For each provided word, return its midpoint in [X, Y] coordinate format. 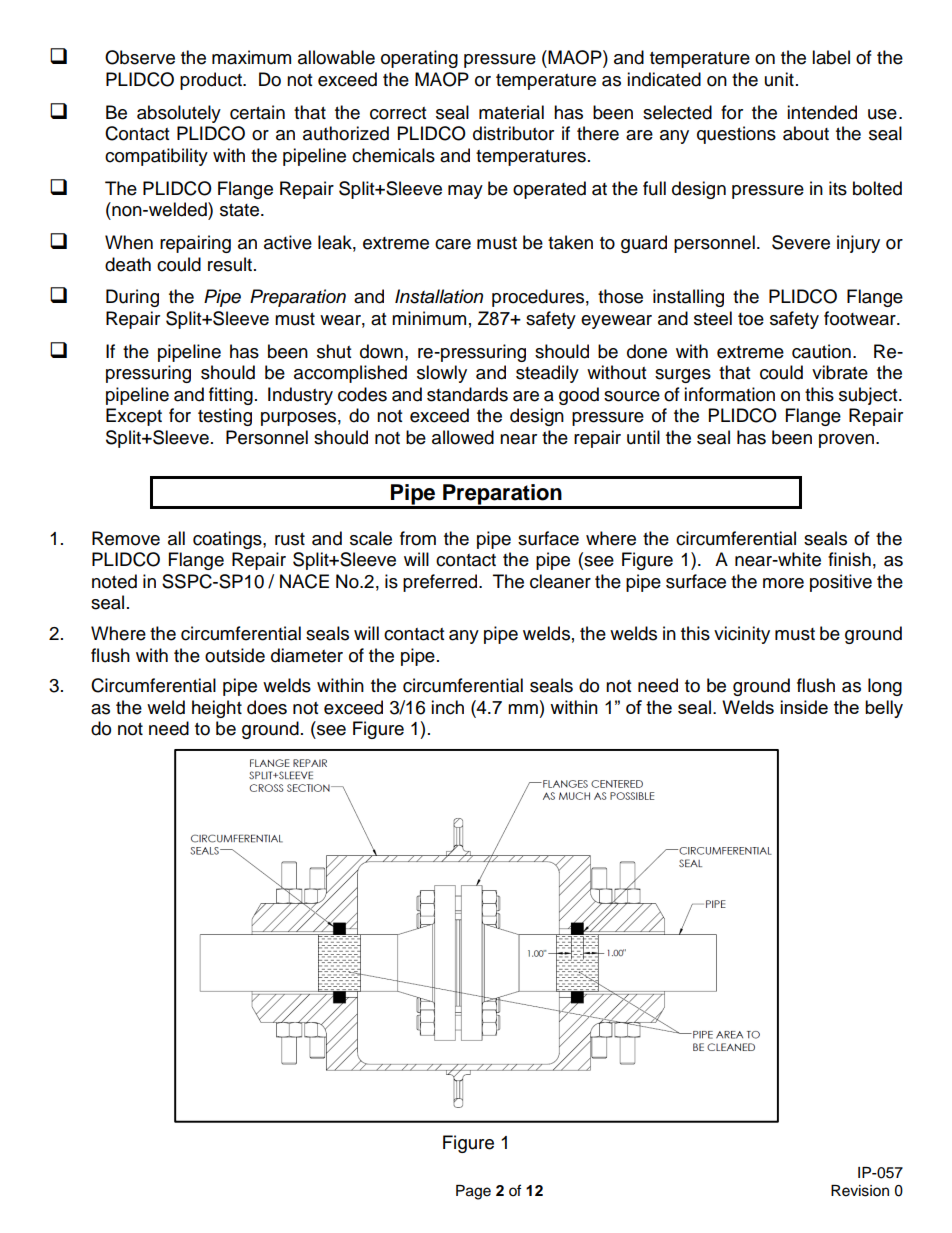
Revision [860, 1191]
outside [235, 655]
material [511, 112]
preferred [441, 583]
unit [779, 79]
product [212, 81]
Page [473, 1192]
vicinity [742, 635]
